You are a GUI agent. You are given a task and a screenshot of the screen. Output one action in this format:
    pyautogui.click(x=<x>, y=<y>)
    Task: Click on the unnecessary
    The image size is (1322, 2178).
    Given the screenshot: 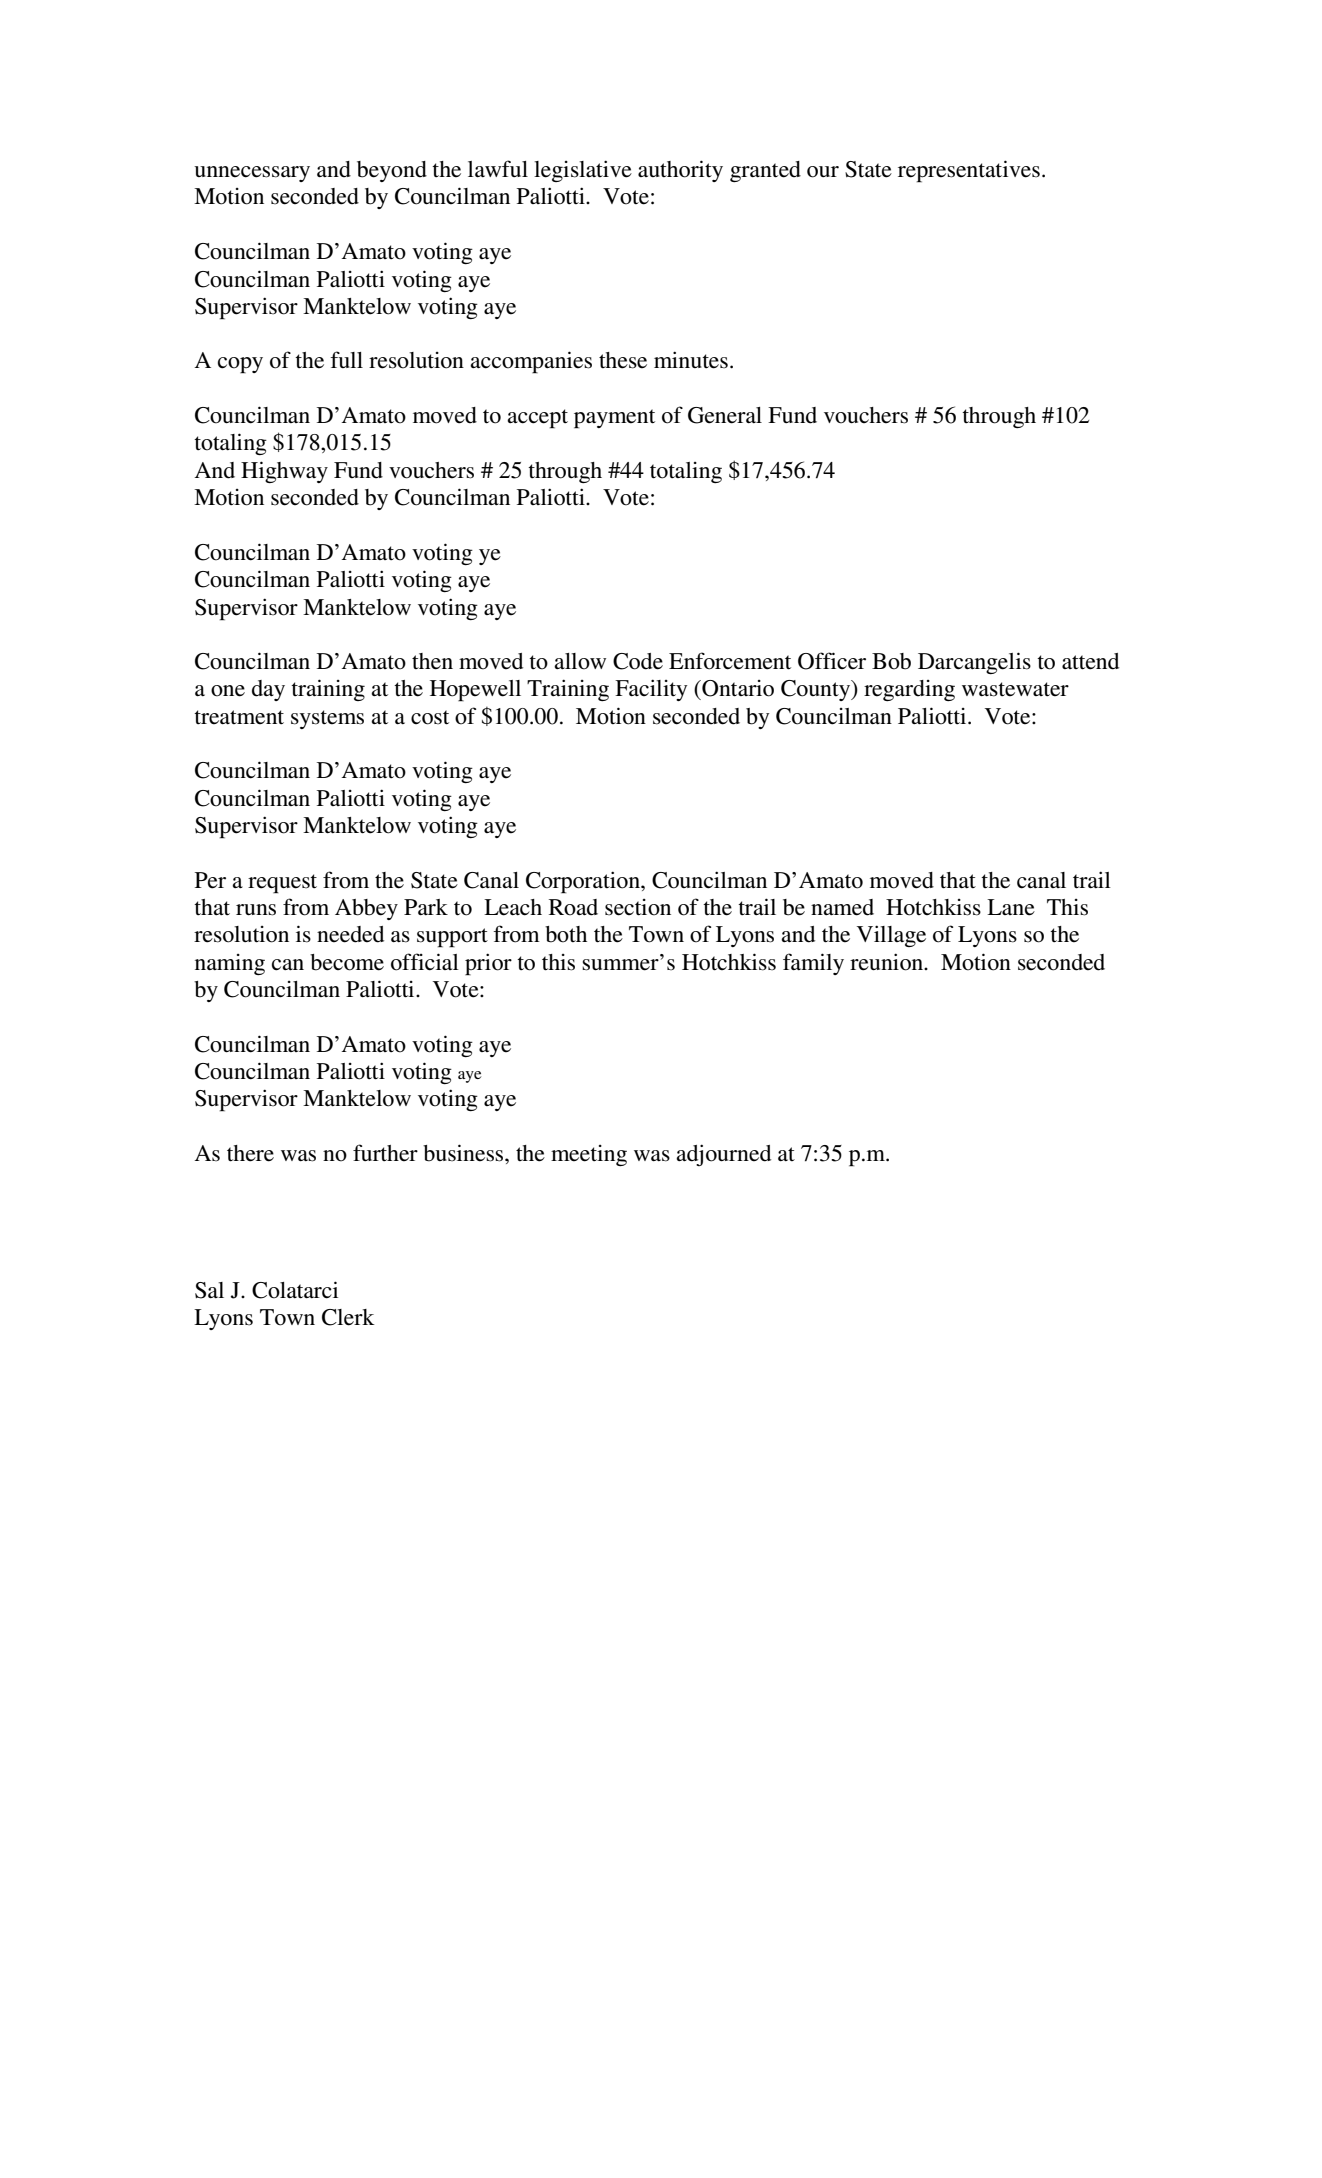 What is the action you would take?
    pyautogui.click(x=252, y=174)
